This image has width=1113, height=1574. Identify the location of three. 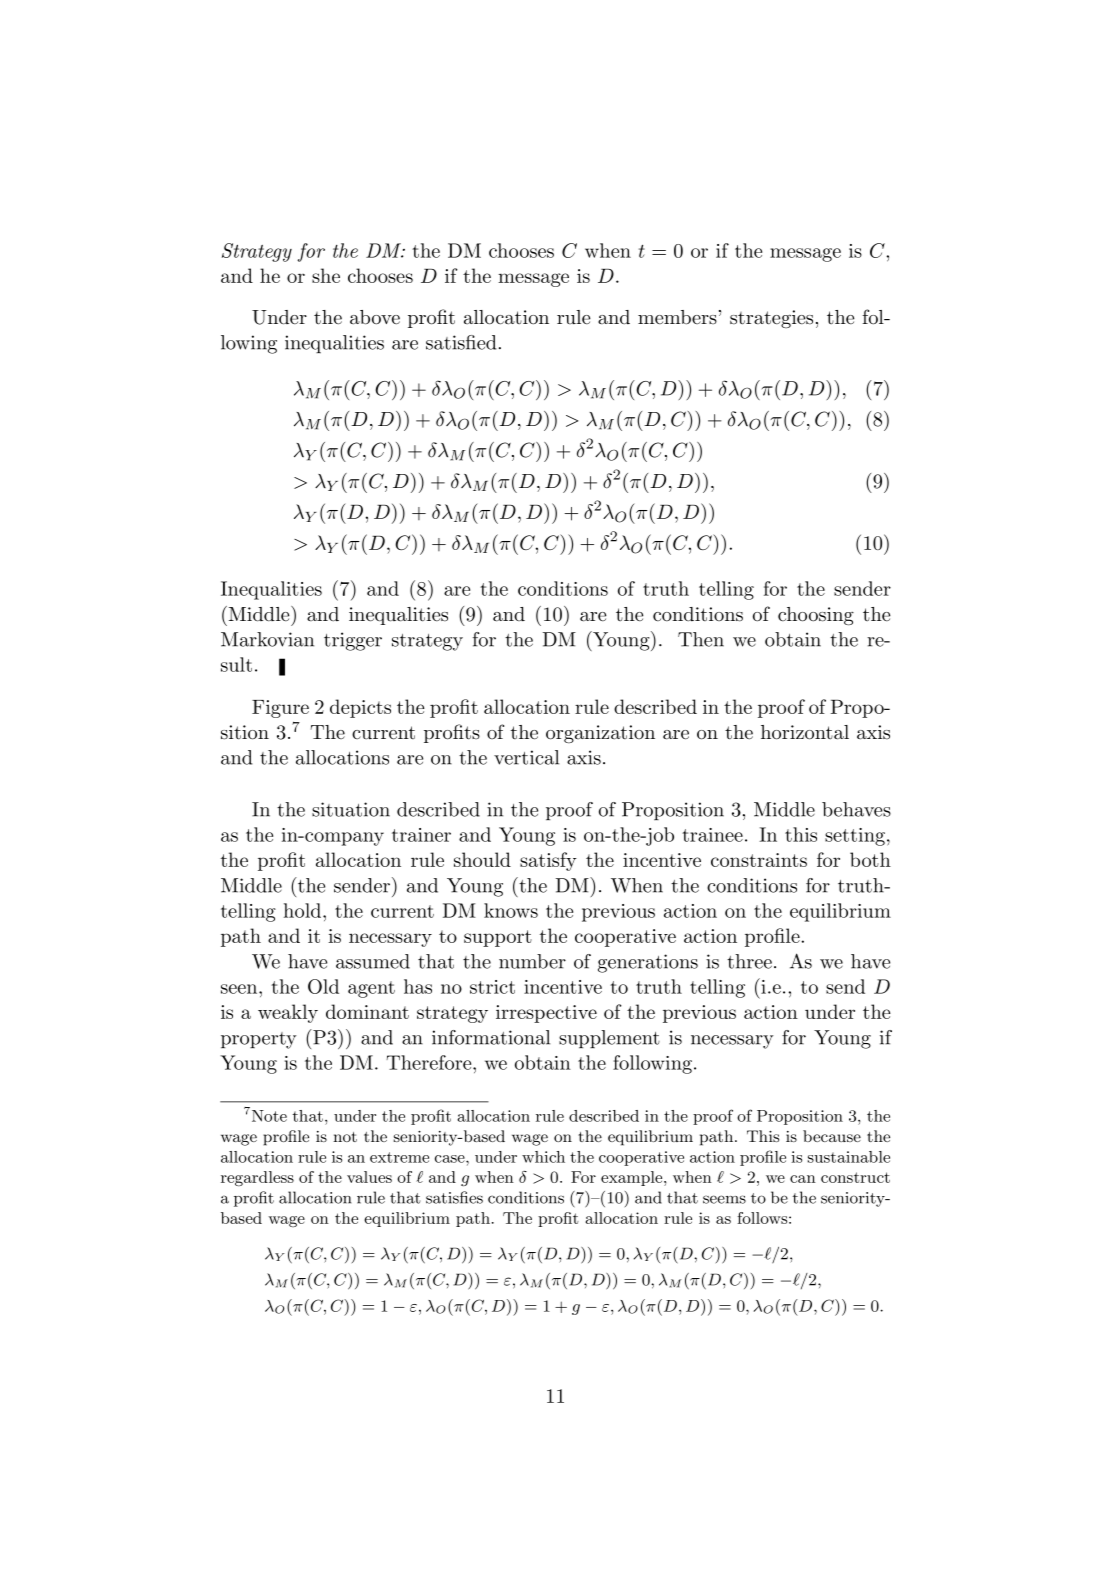
(749, 961).
